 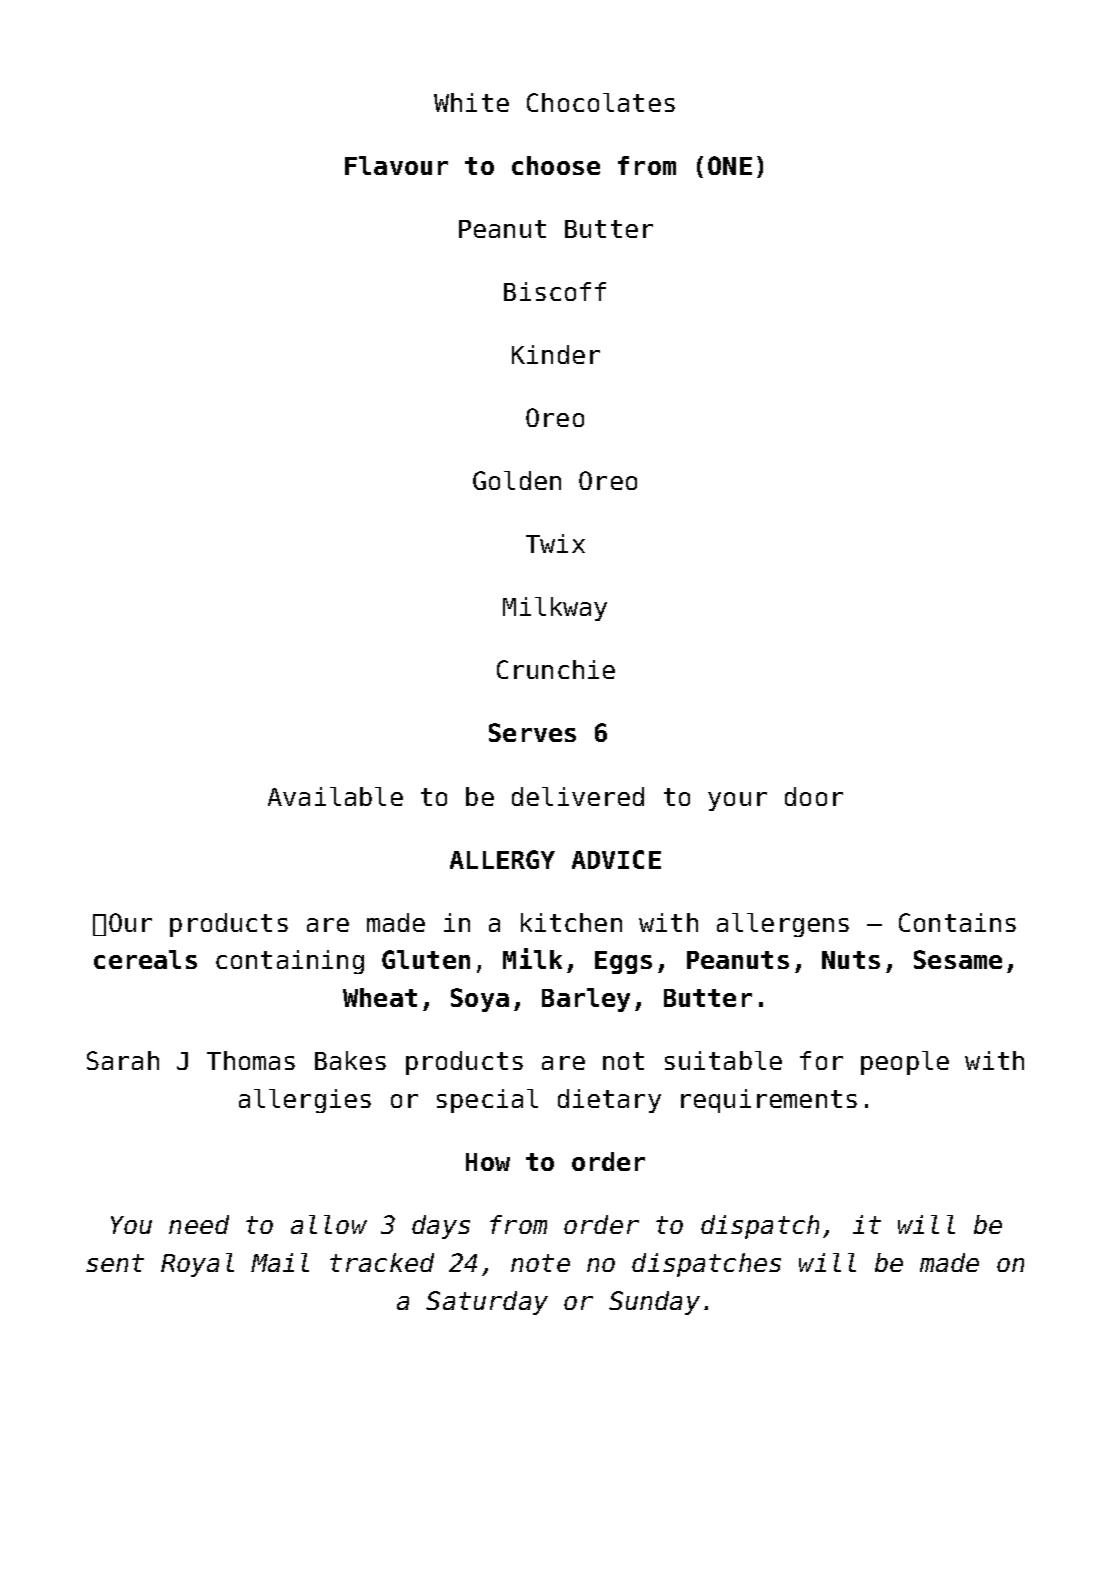 I want to click on Serves, so click(x=532, y=732).
